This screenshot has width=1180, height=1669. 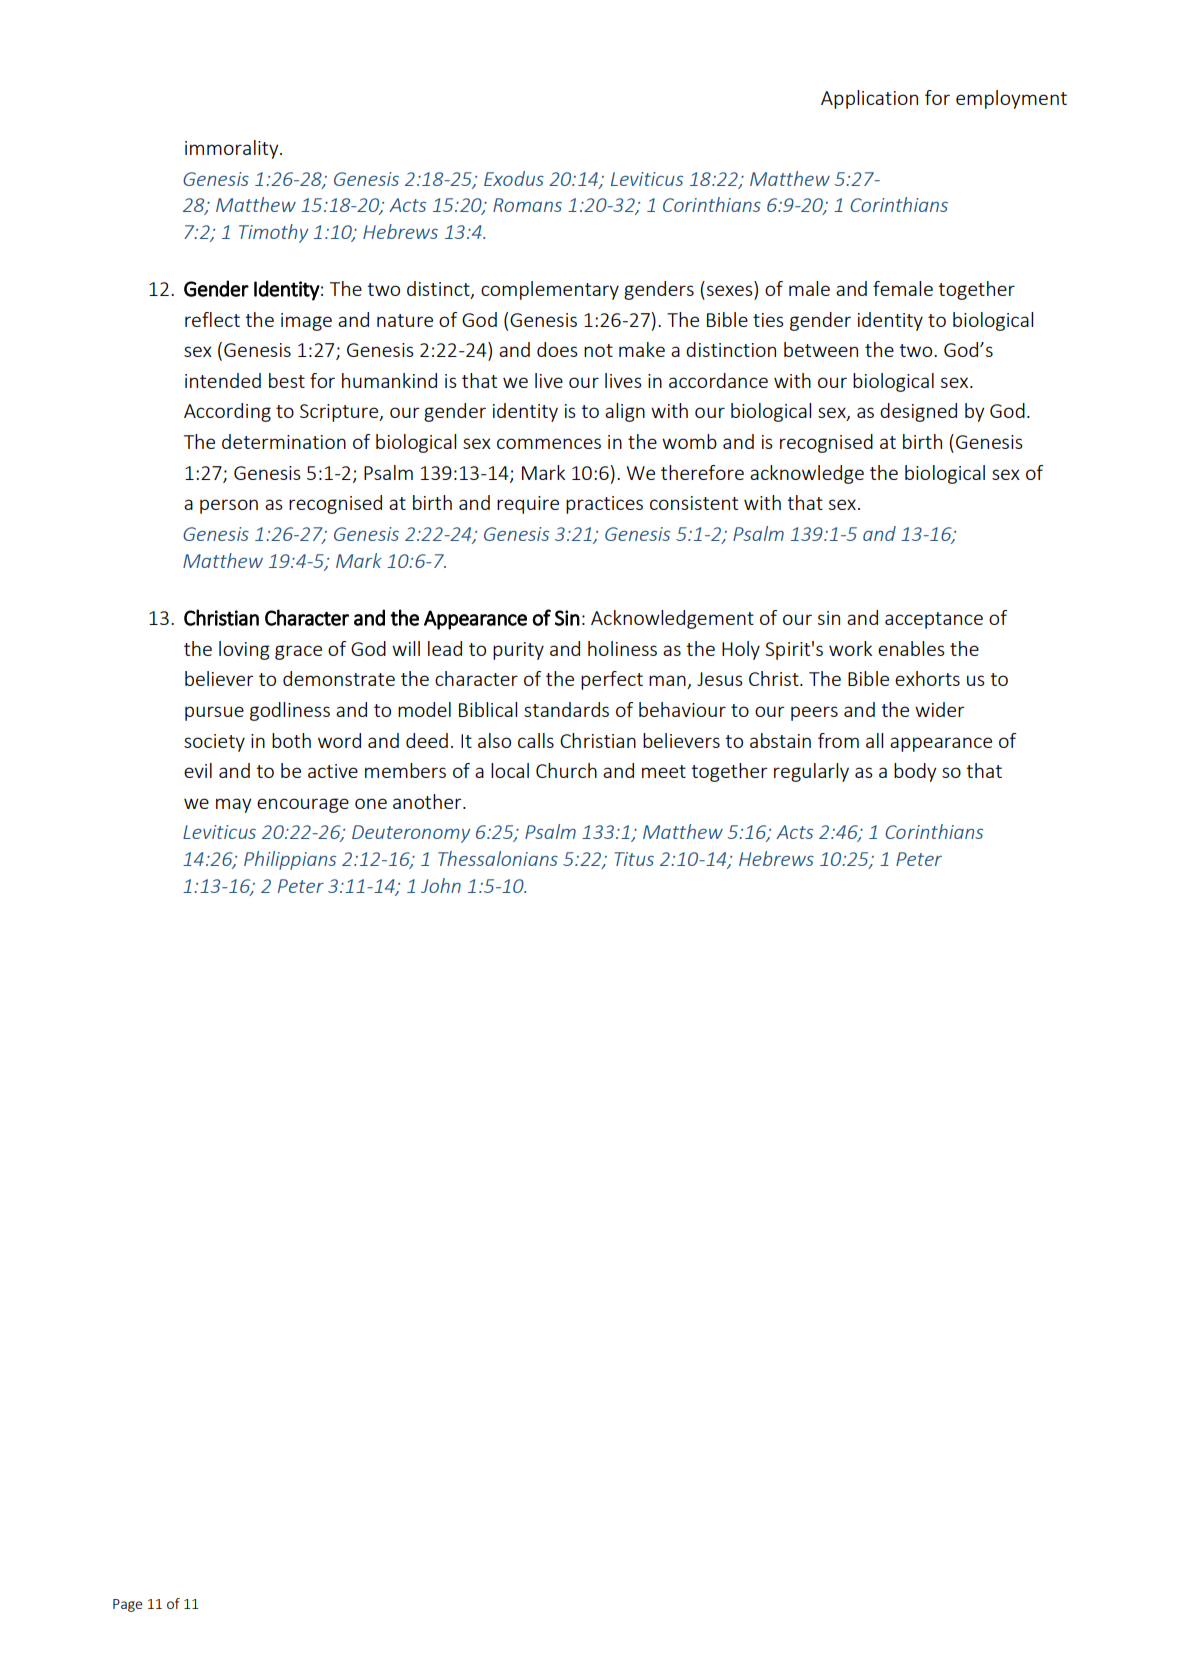 I want to click on Page, so click(x=127, y=1605).
